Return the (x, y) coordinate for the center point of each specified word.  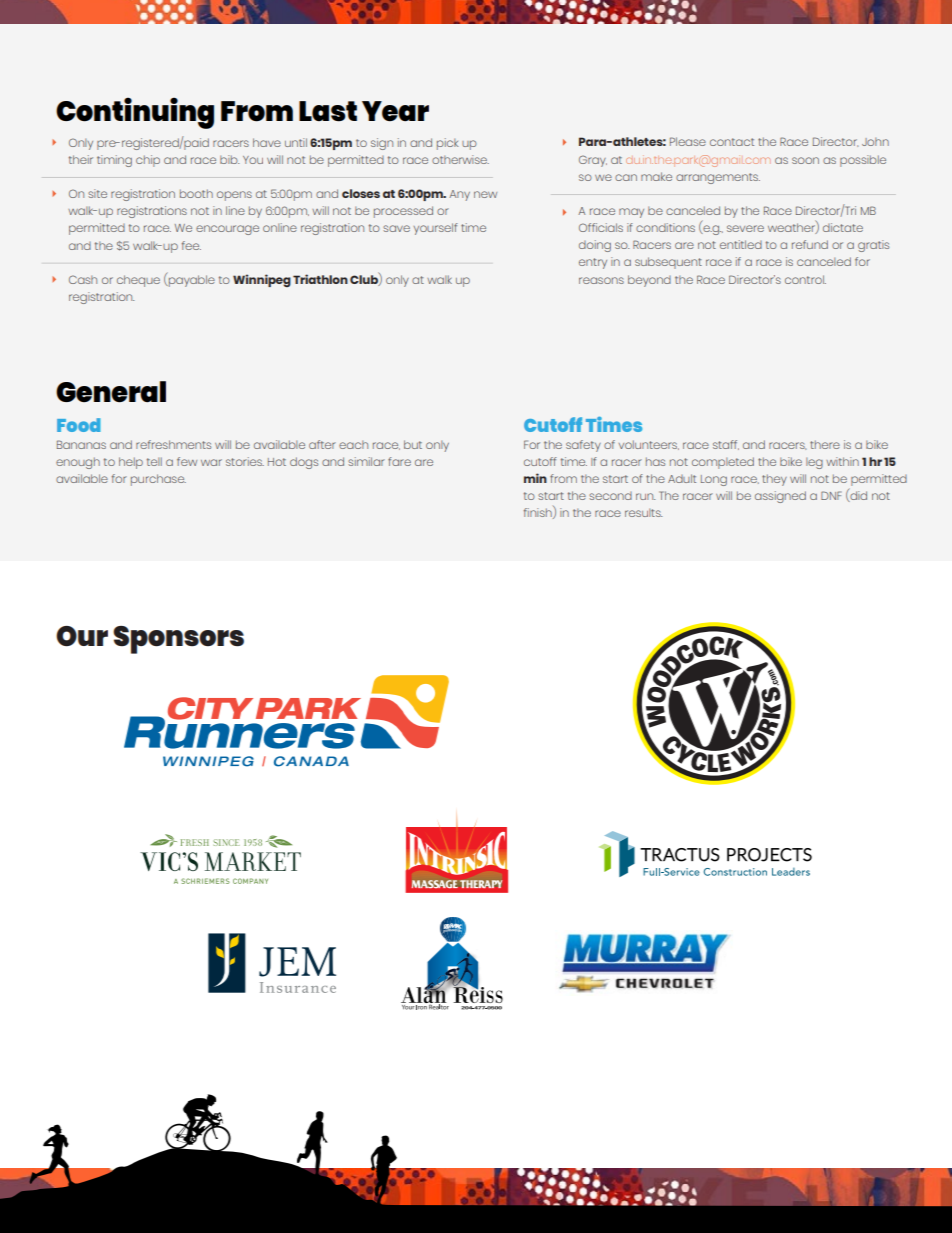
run (645, 496)
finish (539, 512)
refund (810, 244)
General (111, 392)
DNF (831, 495)
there (825, 444)
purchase (158, 480)
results (643, 512)
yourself (436, 229)
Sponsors (178, 640)
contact (732, 142)
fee (191, 245)
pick (448, 144)
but (413, 444)
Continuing (135, 113)
